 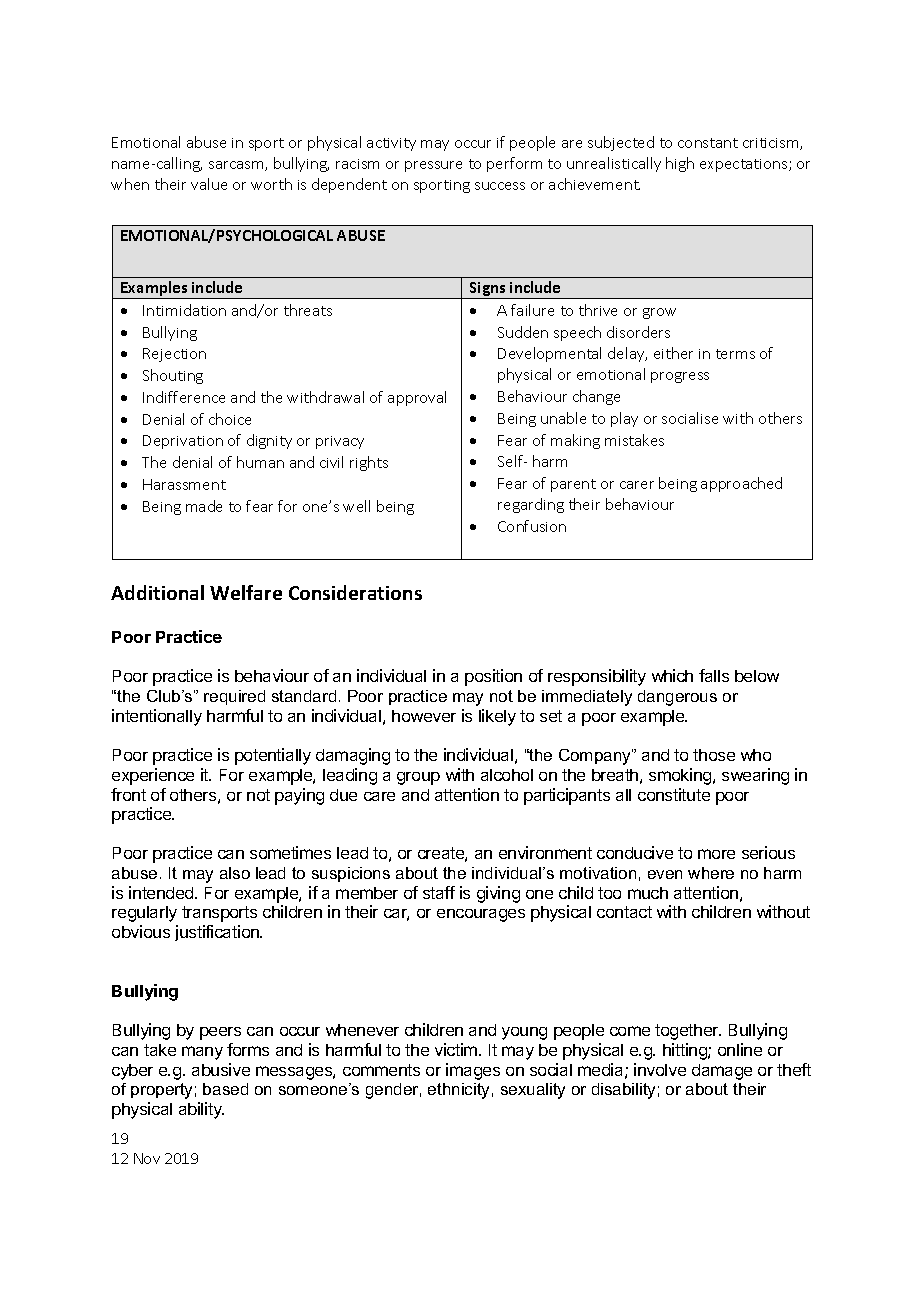 I want to click on pressure, so click(x=433, y=166).
